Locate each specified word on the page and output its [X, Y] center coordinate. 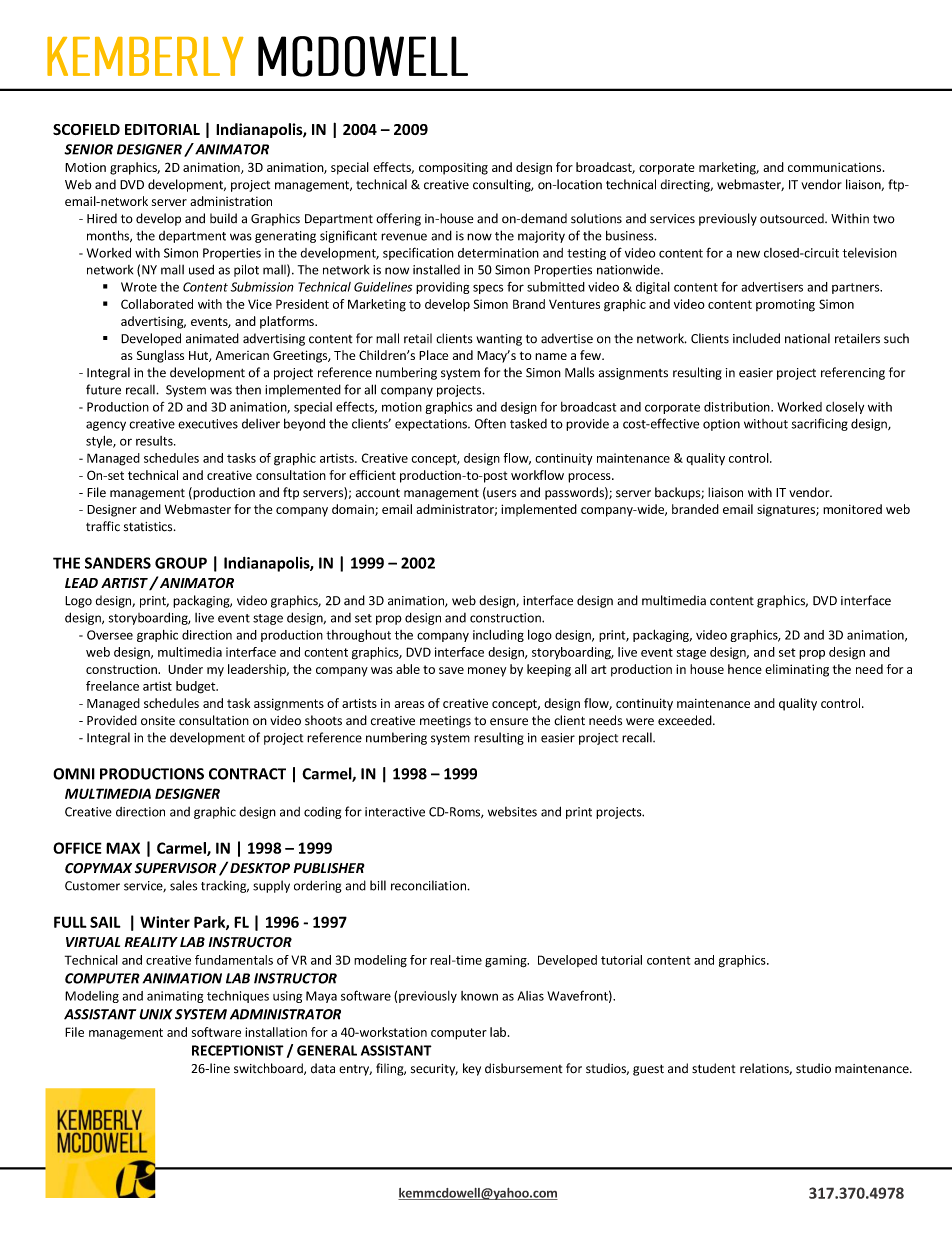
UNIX [156, 1014]
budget [197, 687]
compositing [453, 168]
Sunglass [160, 356]
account [378, 493]
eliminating [797, 670]
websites [512, 812]
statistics [149, 527]
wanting [499, 340]
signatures [787, 511]
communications [836, 167]
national [807, 338]
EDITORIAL [162, 129]
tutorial [621, 960]
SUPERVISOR [176, 868]
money [487, 672]
